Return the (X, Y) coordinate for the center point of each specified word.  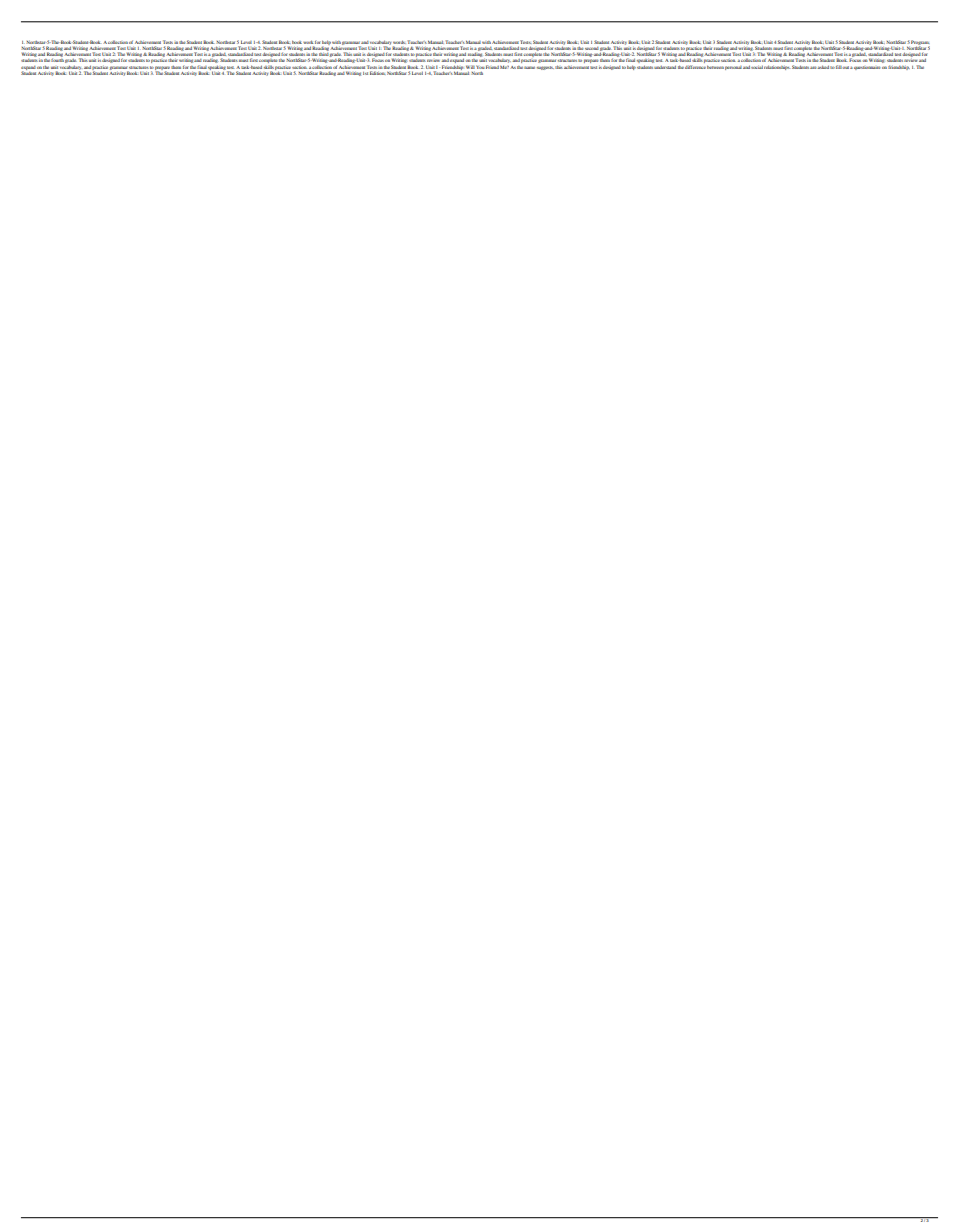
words (399, 42)
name (529, 67)
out (845, 67)
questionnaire (867, 68)
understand (665, 67)
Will (470, 67)
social (757, 67)
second (591, 48)
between (715, 67)
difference (695, 67)
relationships (777, 67)
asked (823, 67)
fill (839, 67)
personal (733, 68)
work (308, 42)
